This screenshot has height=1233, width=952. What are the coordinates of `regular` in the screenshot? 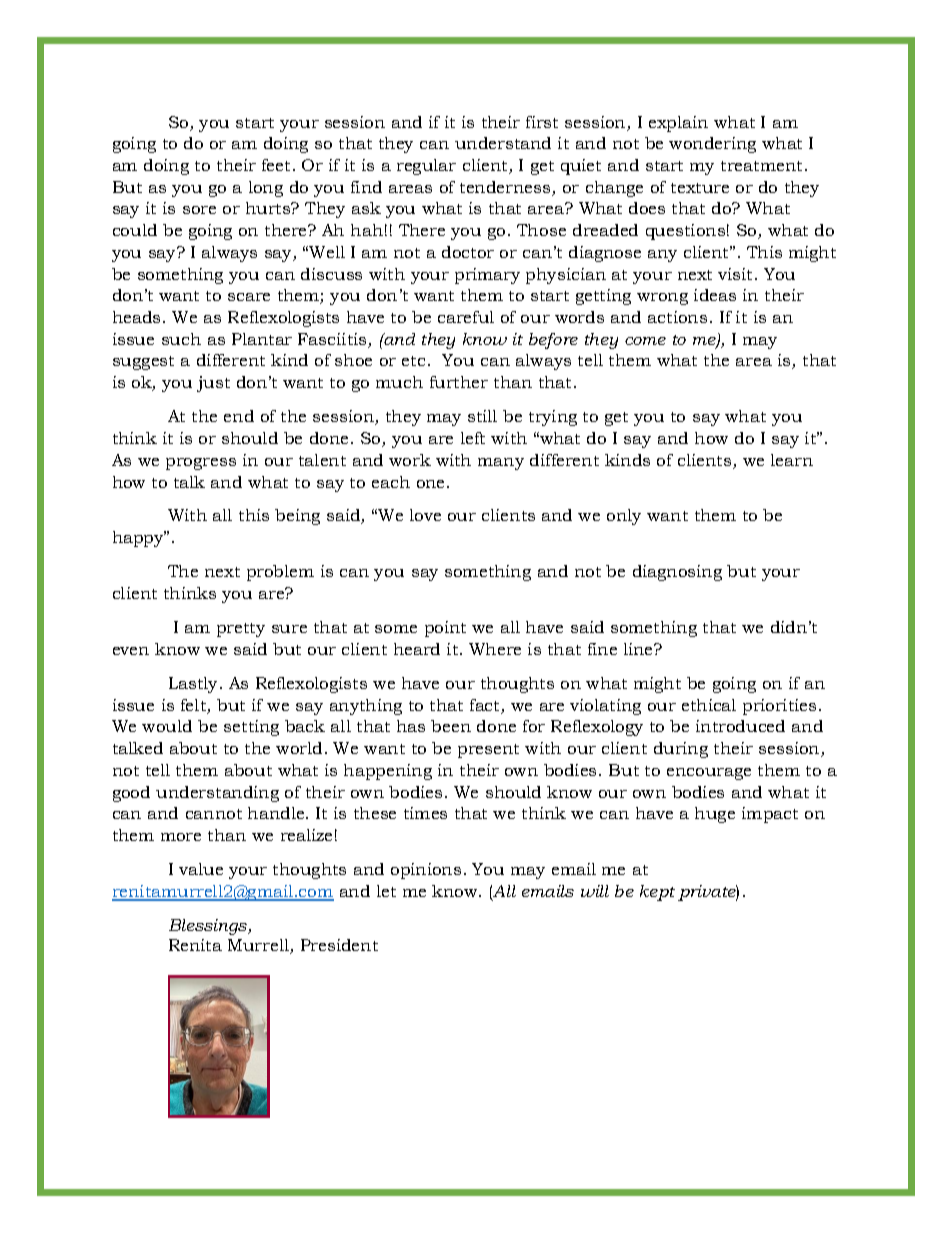 It's located at (426, 167).
